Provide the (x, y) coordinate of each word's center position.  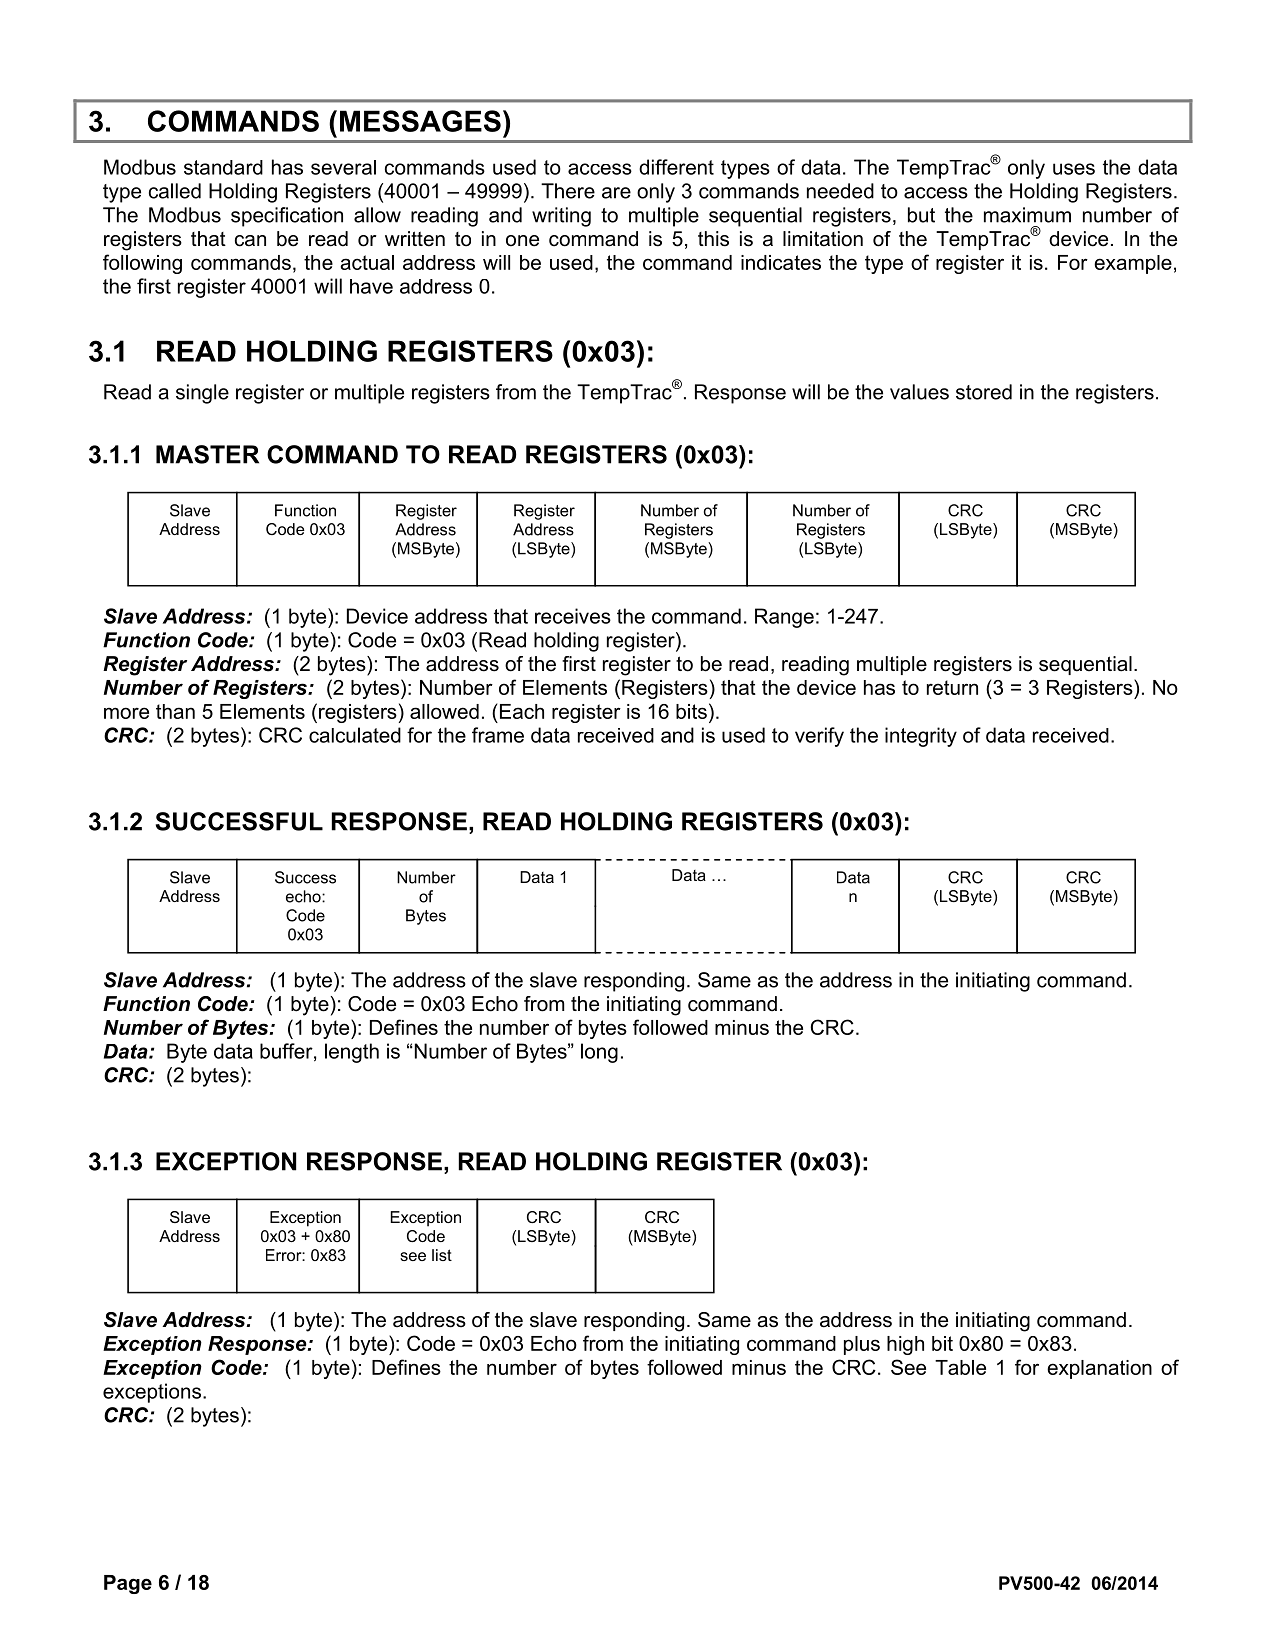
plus (862, 1345)
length (352, 1053)
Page (128, 1584)
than (175, 711)
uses (1074, 169)
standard (223, 167)
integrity (921, 737)
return (952, 687)
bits (691, 711)
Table (960, 1367)
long (599, 1053)
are (616, 193)
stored (984, 392)
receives (573, 616)
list (442, 1255)
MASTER (207, 454)
